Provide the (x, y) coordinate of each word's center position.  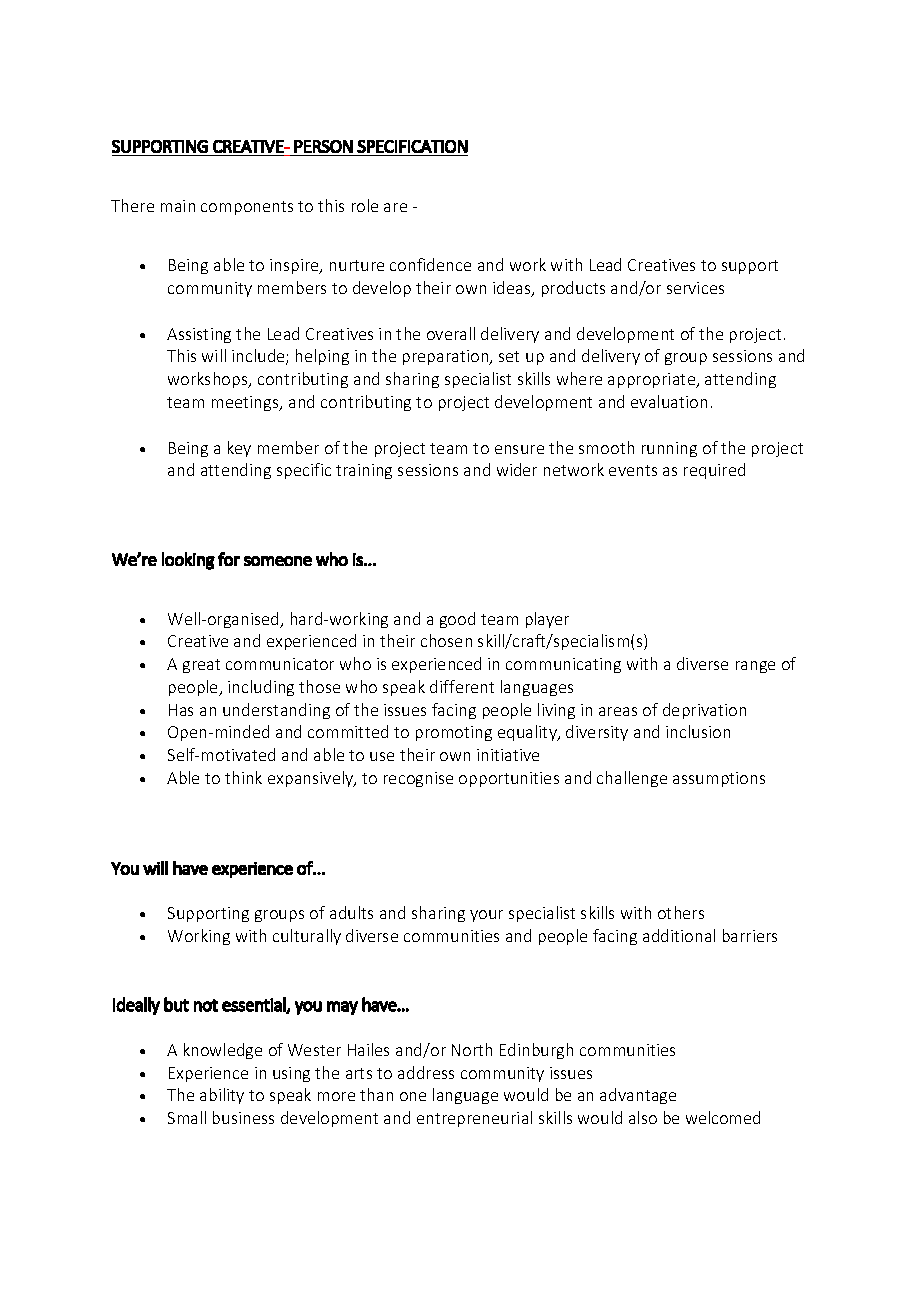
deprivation (704, 711)
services (695, 288)
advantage (638, 1096)
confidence (430, 264)
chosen (446, 640)
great (201, 666)
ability (222, 1096)
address (426, 1072)
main (178, 206)
